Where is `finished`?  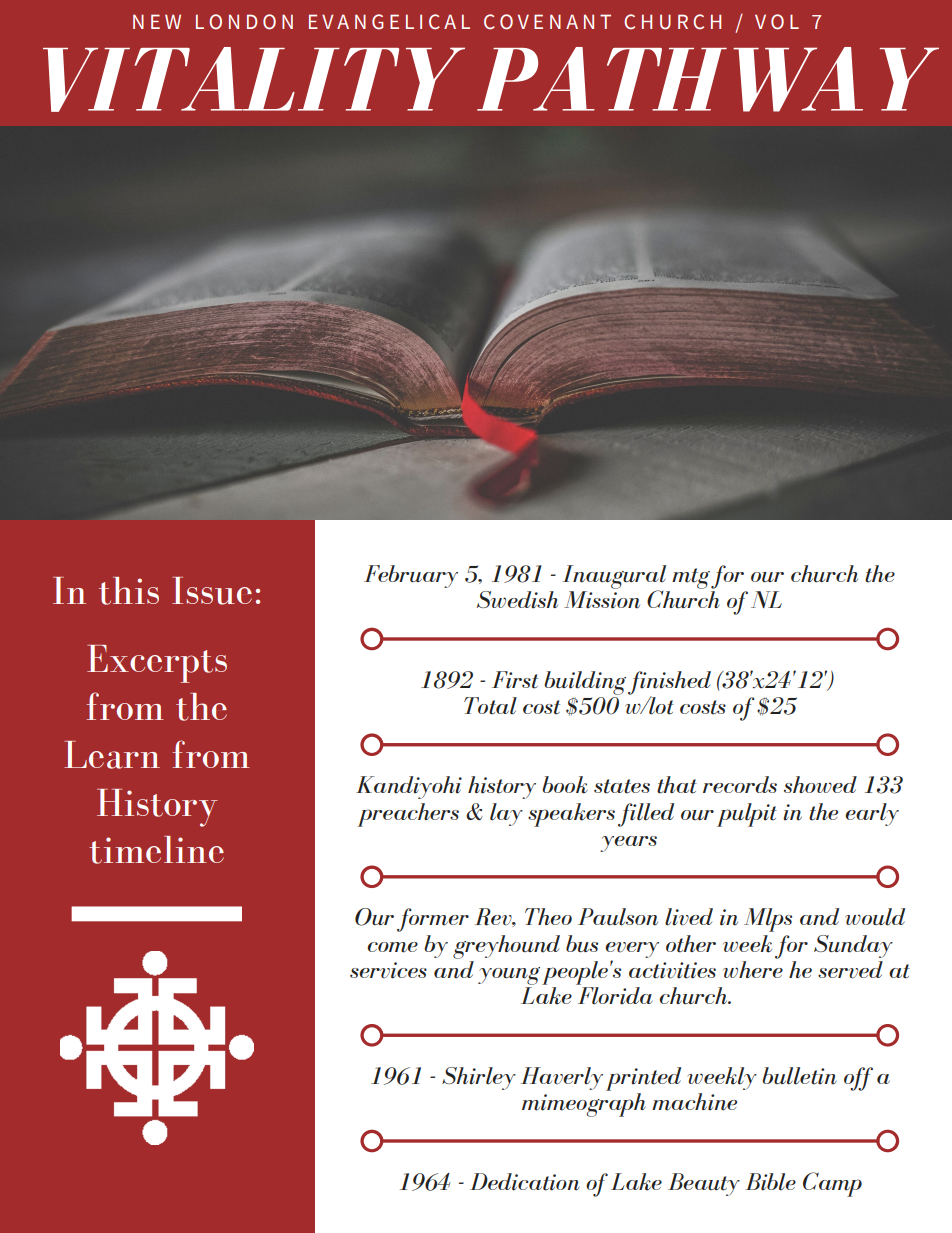 finished is located at coordinates (669, 683).
